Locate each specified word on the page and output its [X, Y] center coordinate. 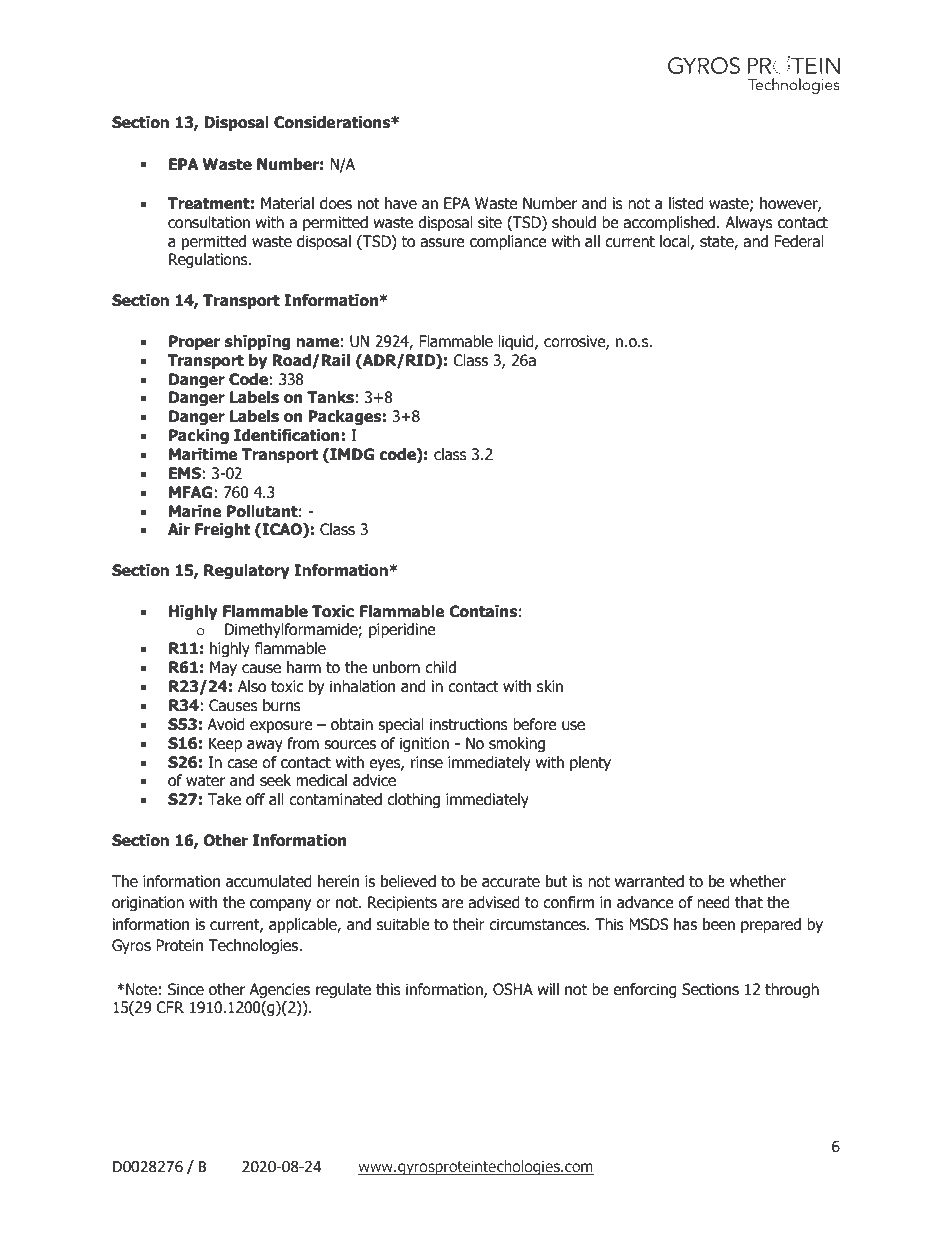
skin [550, 686]
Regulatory [247, 571]
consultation [209, 222]
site [490, 222]
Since [186, 989]
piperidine [402, 630]
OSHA [513, 989]
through [792, 990]
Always [749, 223]
